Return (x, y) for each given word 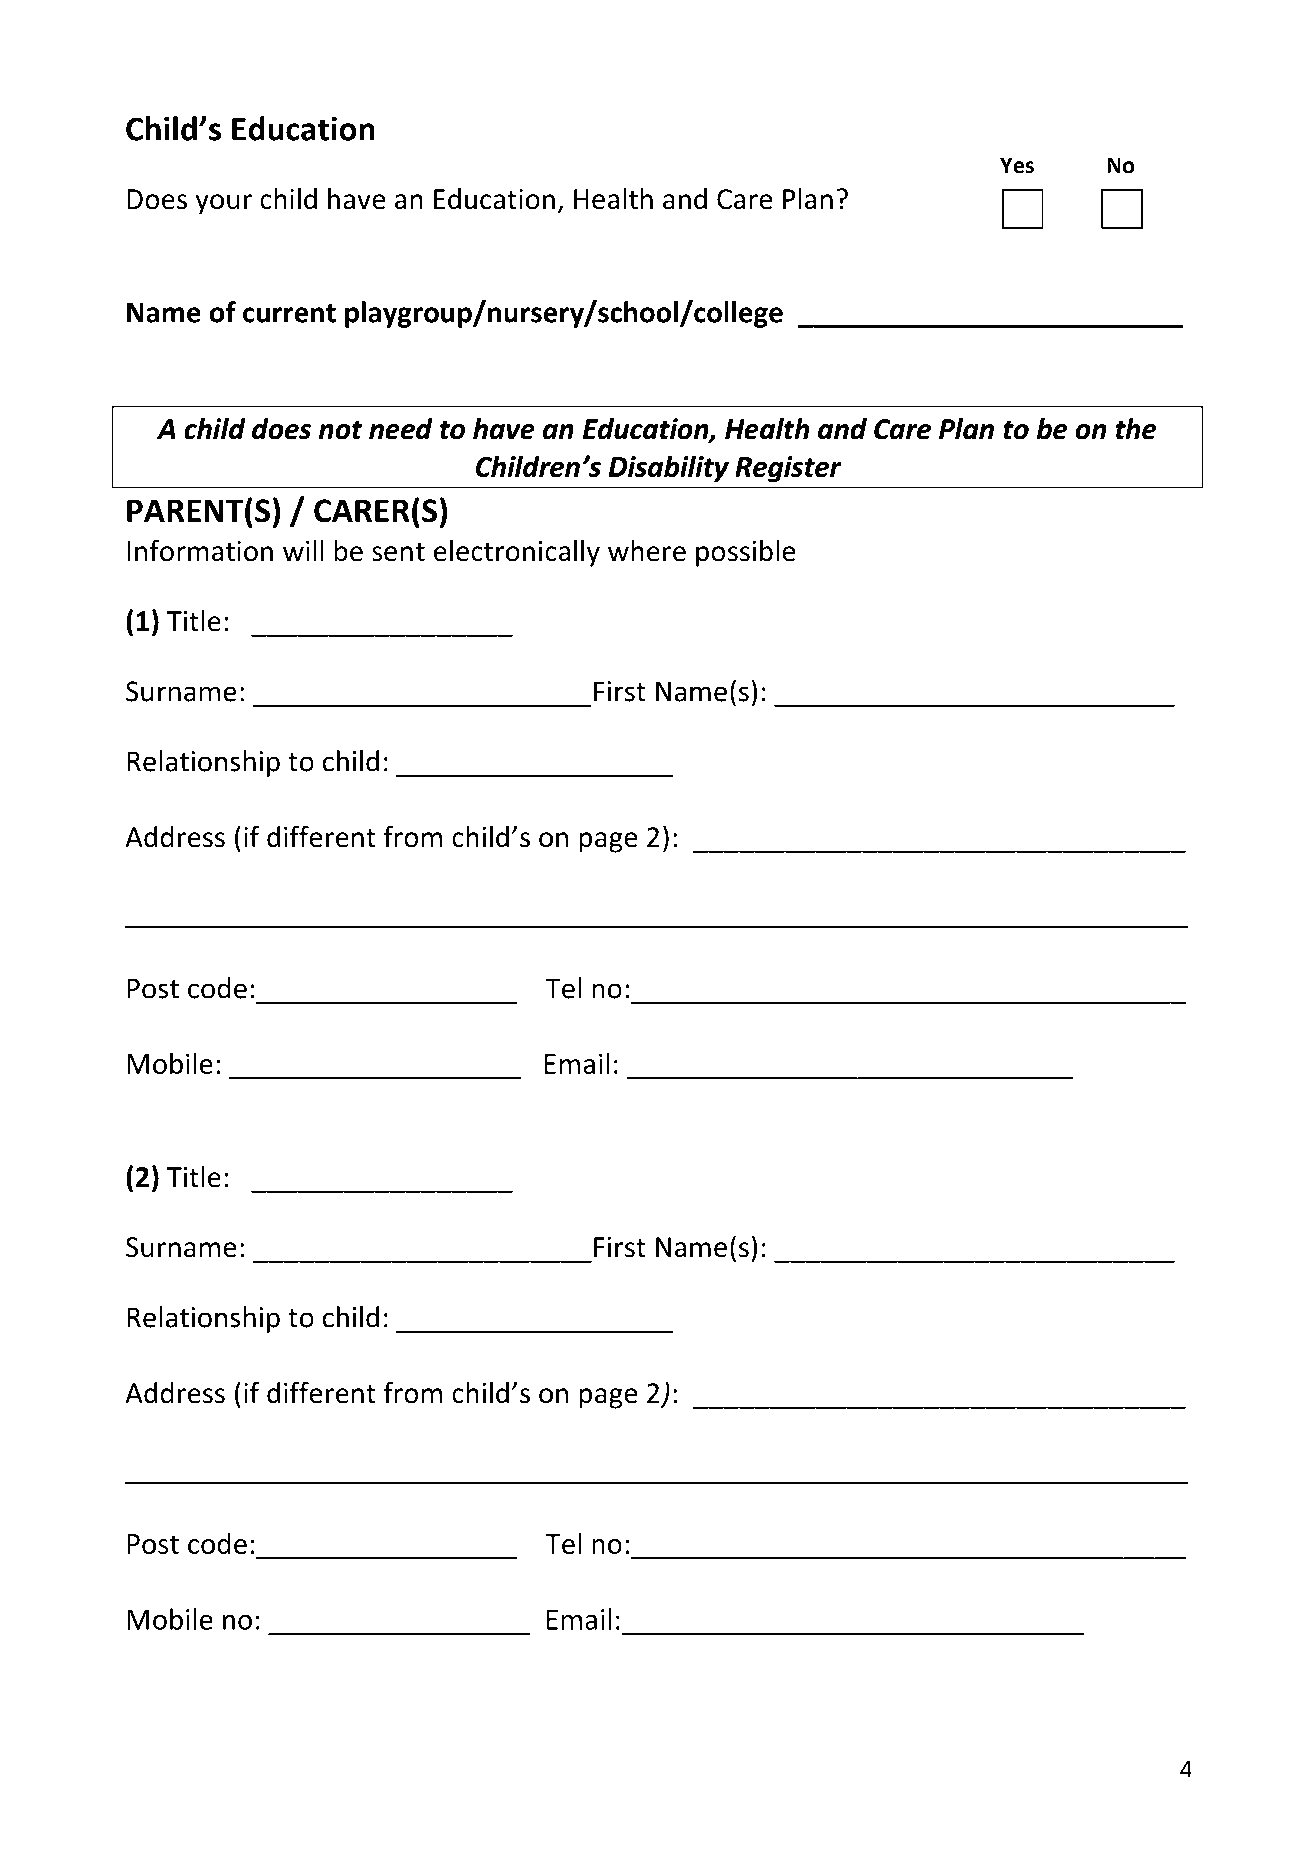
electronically (517, 553)
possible (745, 553)
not (340, 430)
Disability (669, 469)
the (1136, 429)
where (647, 551)
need (401, 429)
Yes (1017, 165)
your (223, 204)
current (289, 313)
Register (788, 469)
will (303, 550)
